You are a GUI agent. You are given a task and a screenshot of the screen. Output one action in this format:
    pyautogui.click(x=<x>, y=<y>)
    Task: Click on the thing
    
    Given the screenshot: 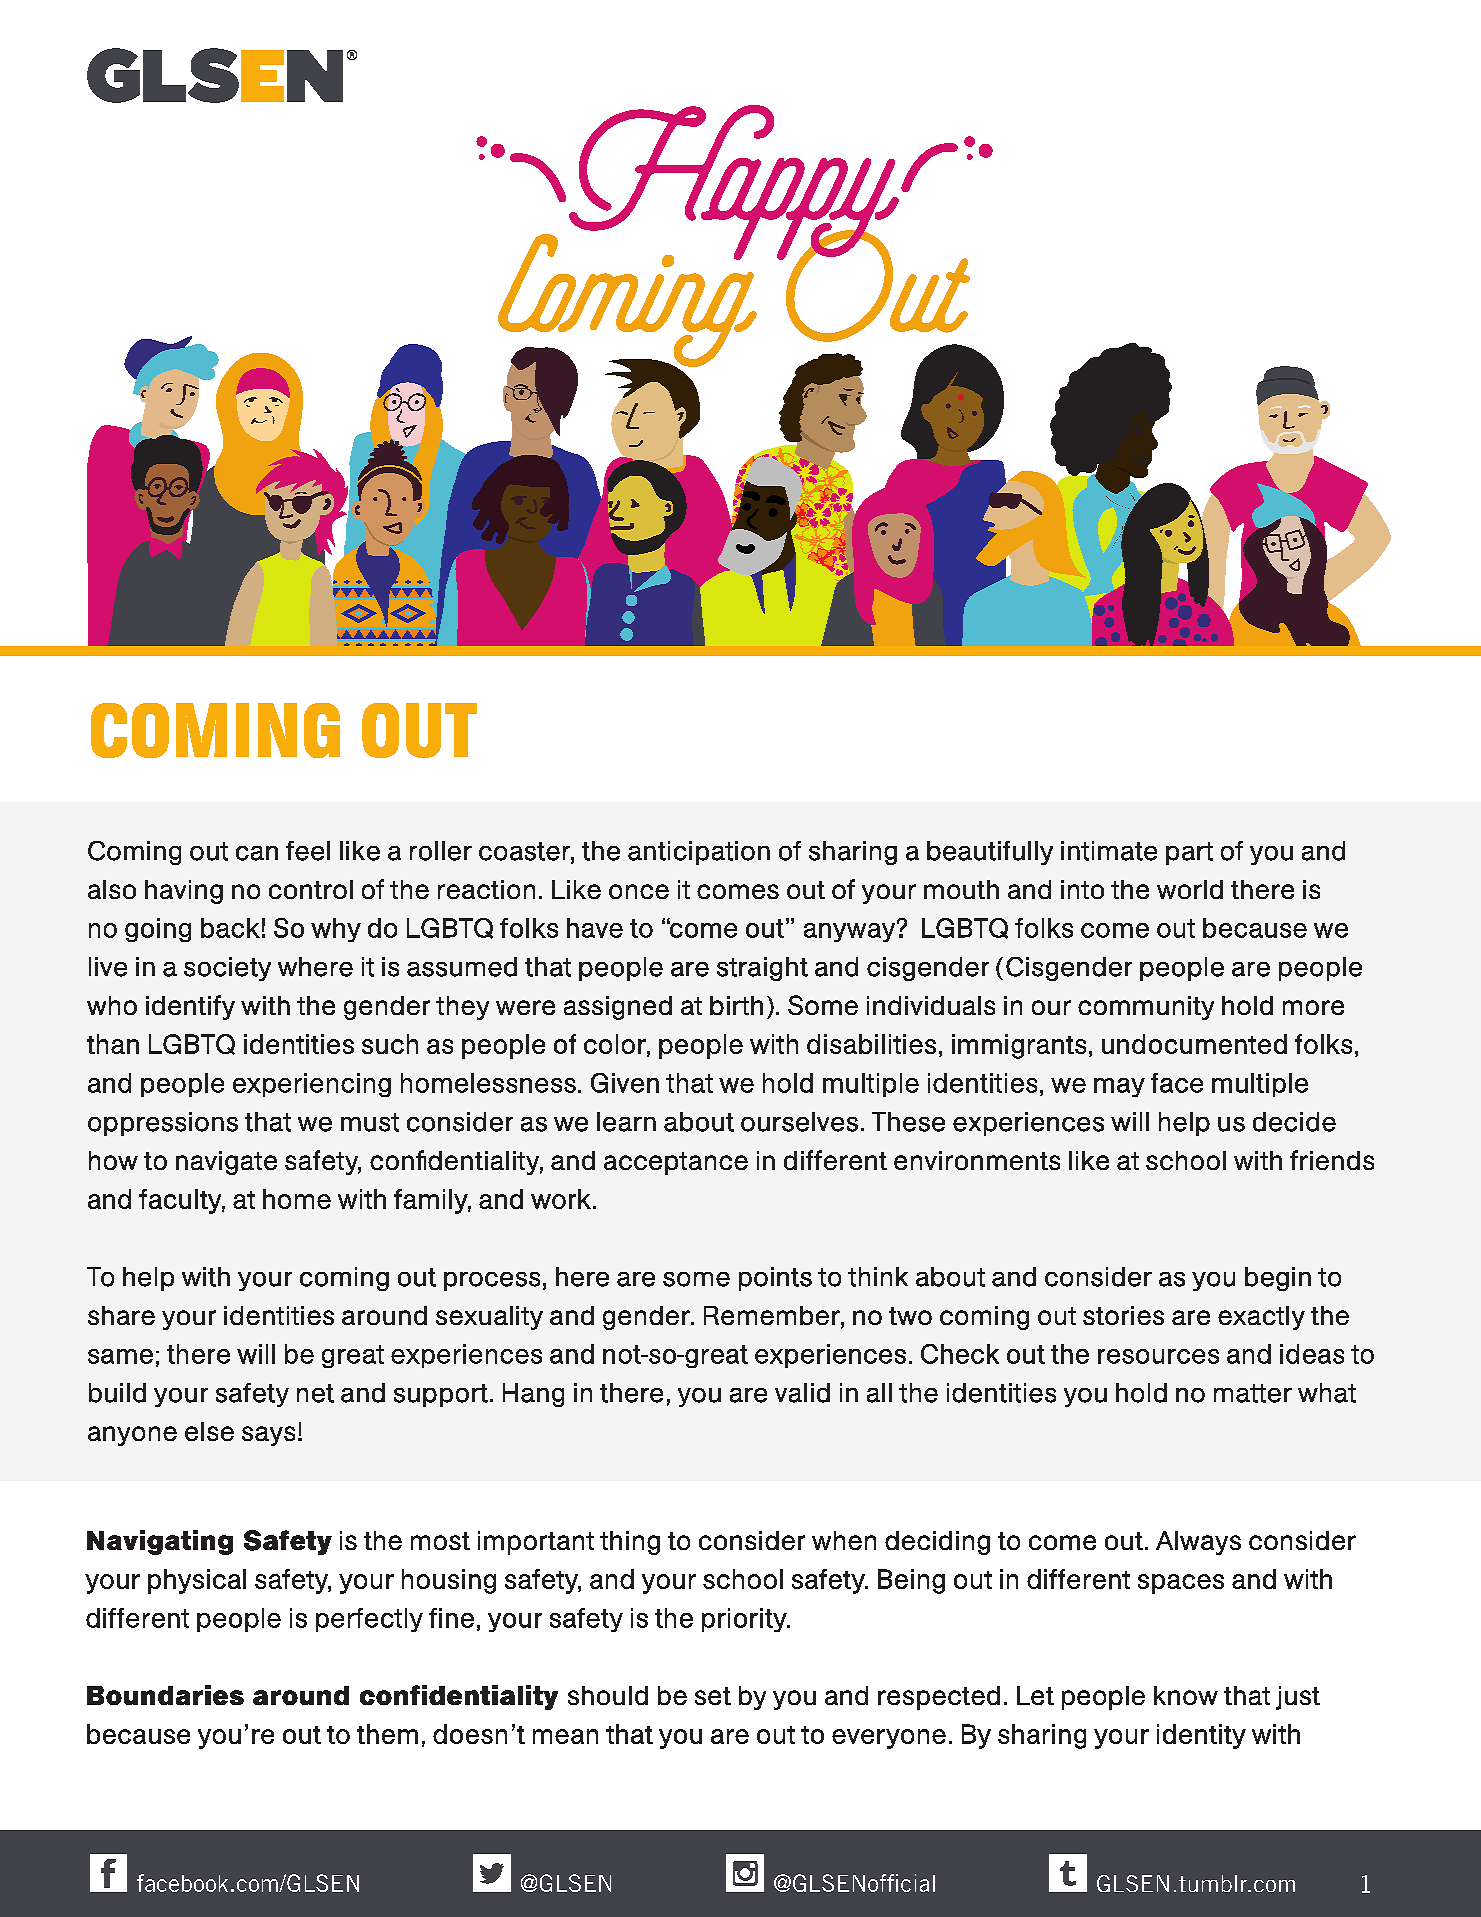 What is the action you would take?
    pyautogui.click(x=630, y=1543)
